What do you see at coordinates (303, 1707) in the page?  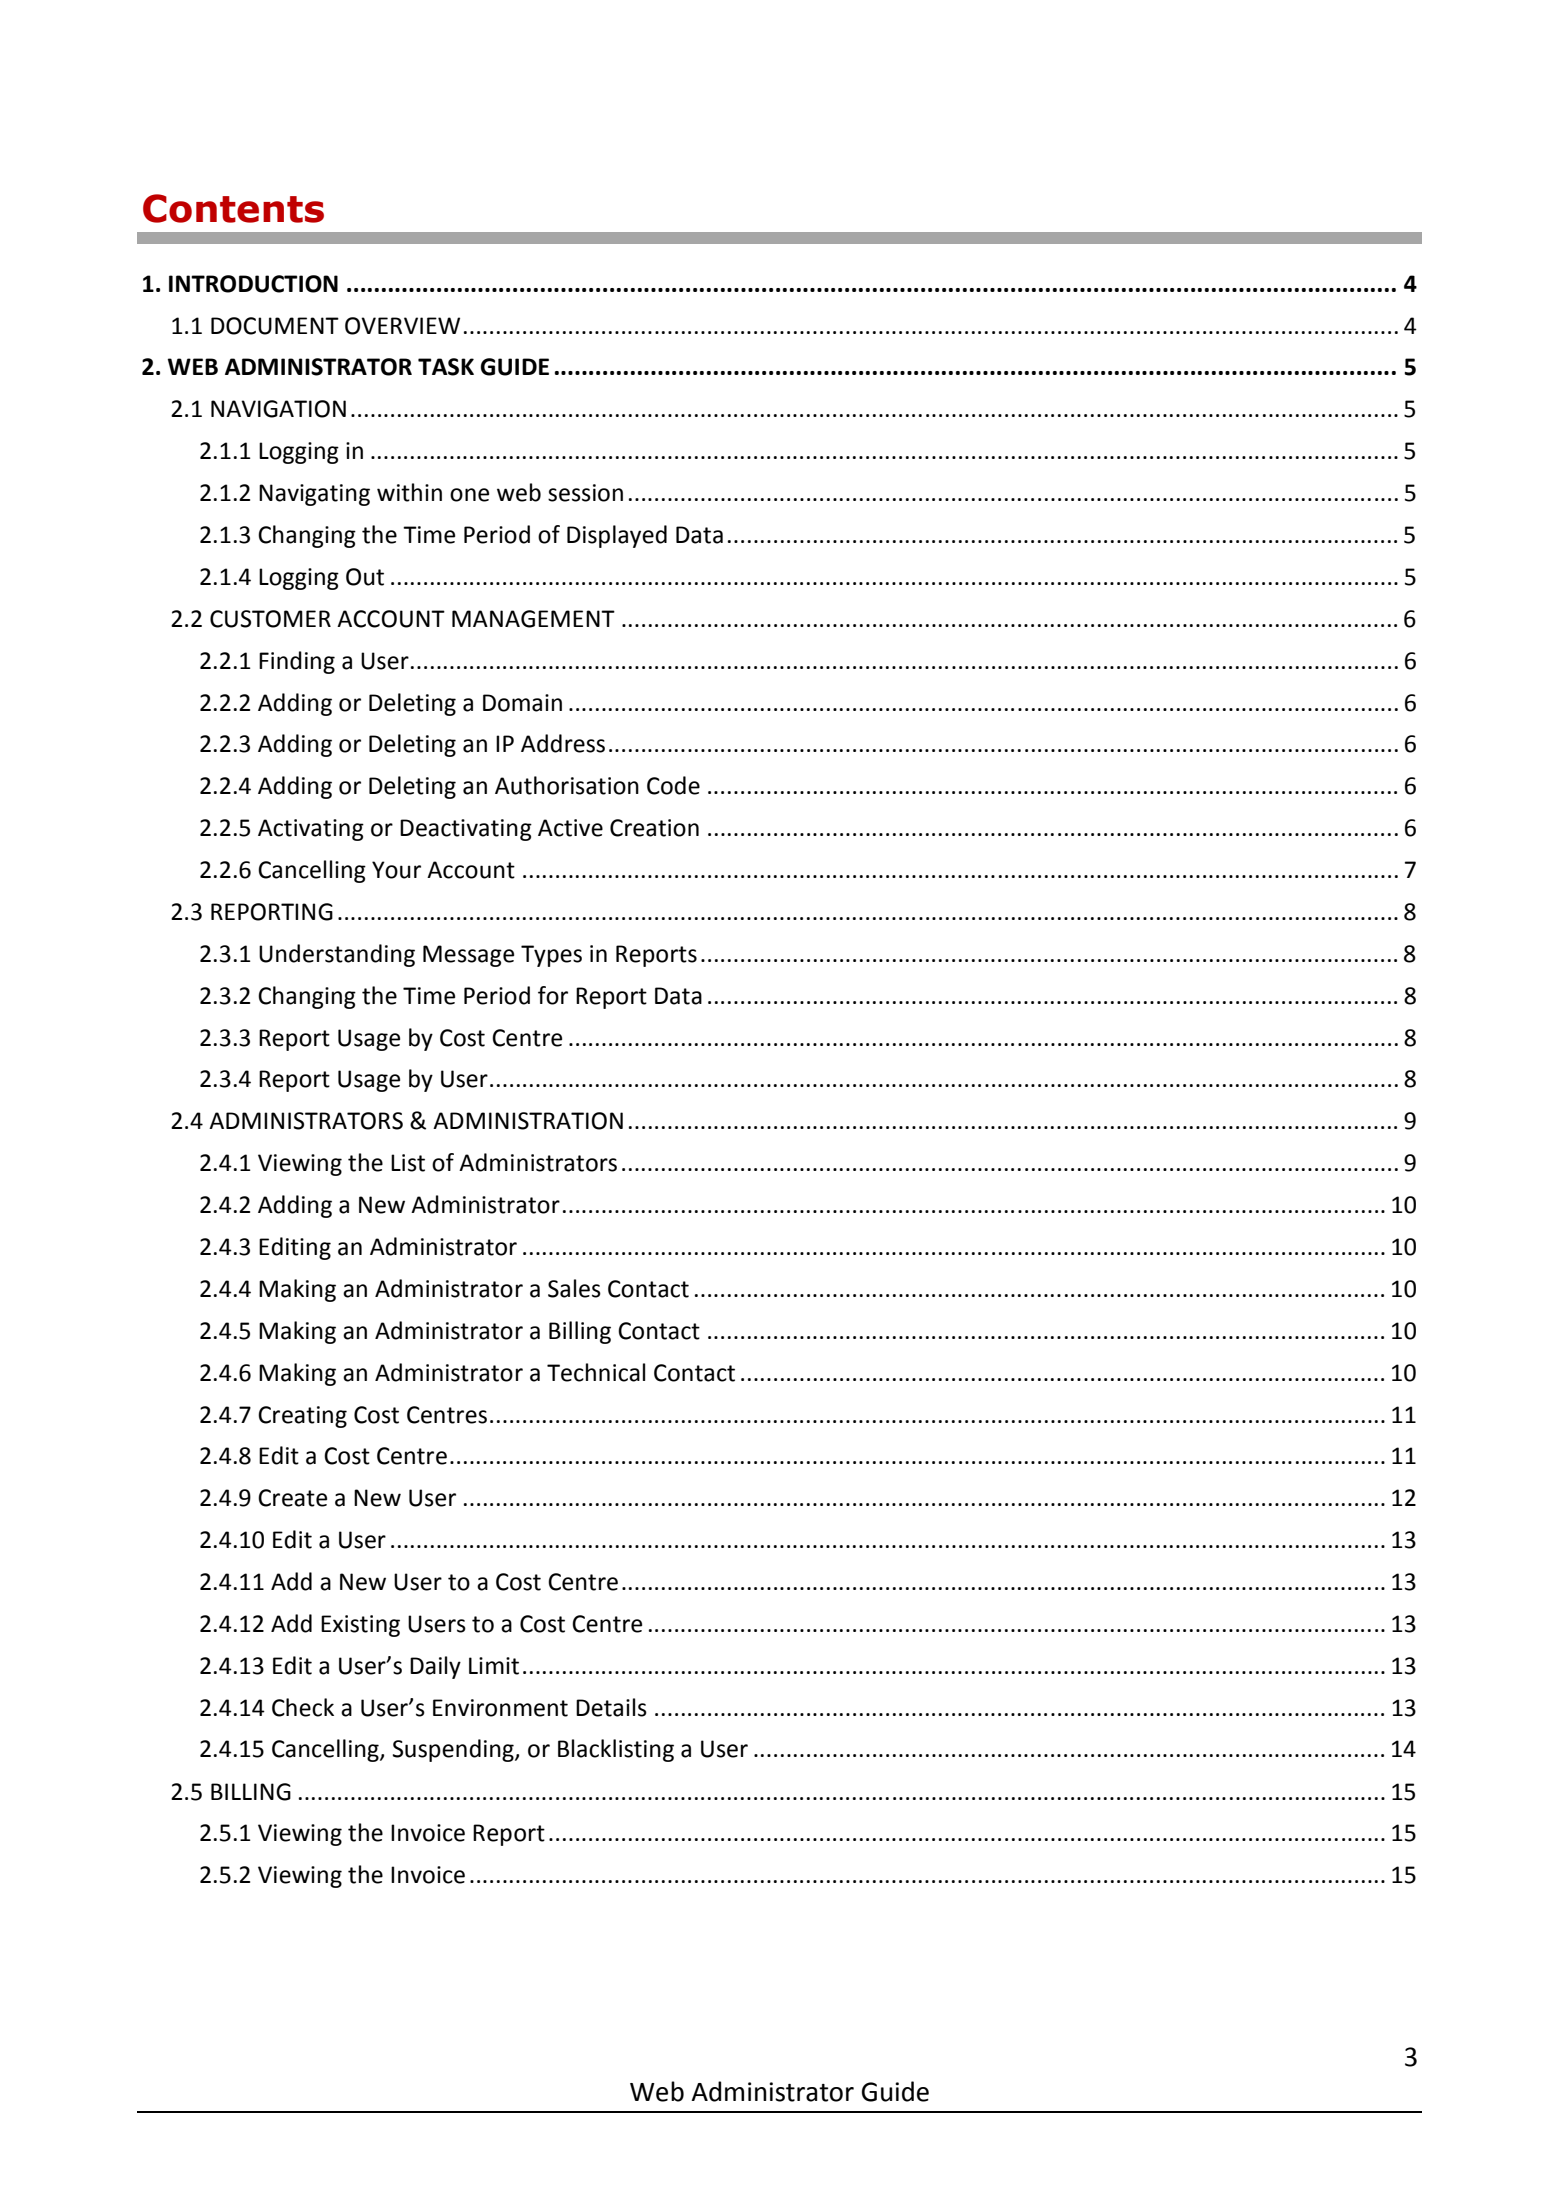 I see `Check` at bounding box center [303, 1707].
